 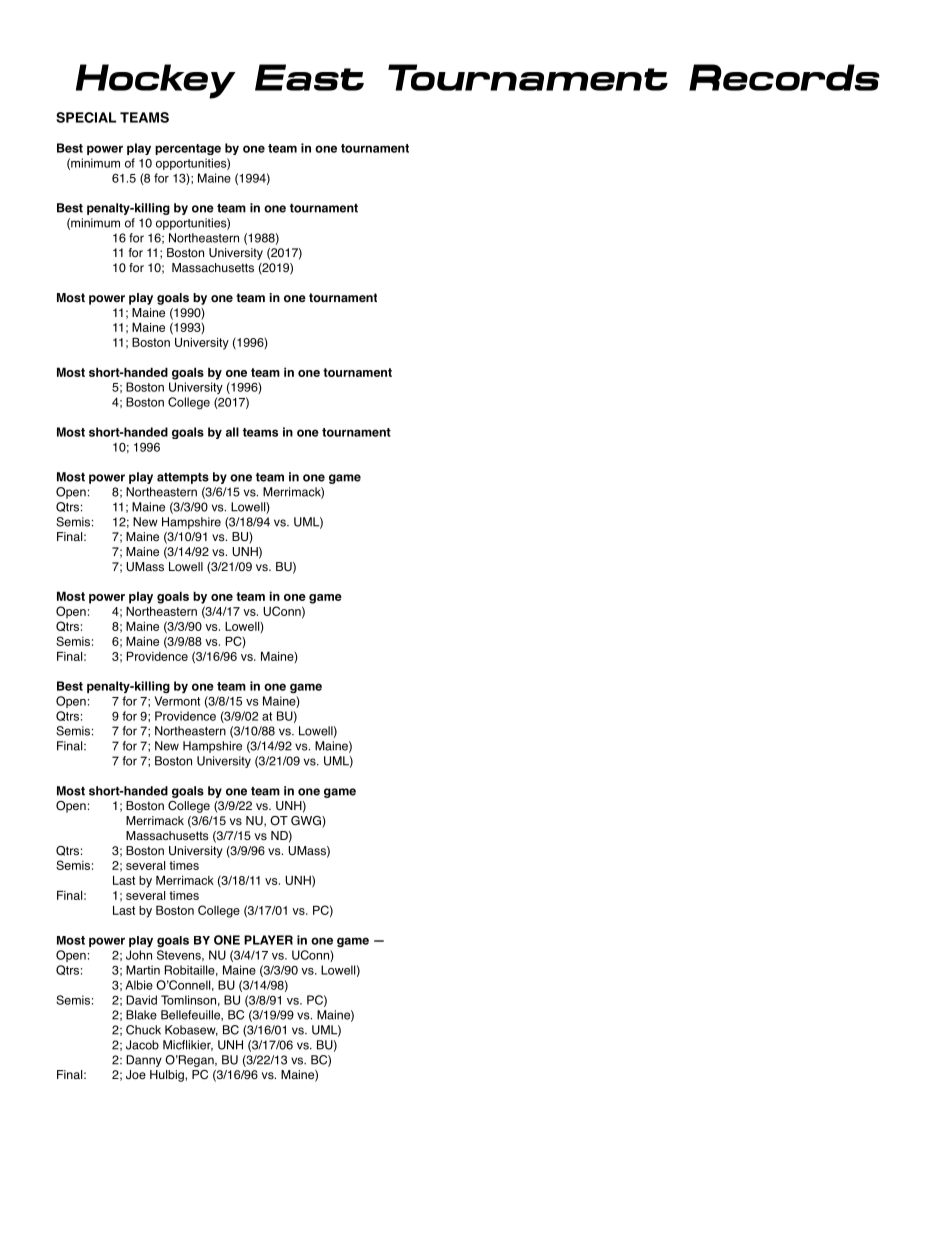 I want to click on percentage, so click(x=188, y=149).
